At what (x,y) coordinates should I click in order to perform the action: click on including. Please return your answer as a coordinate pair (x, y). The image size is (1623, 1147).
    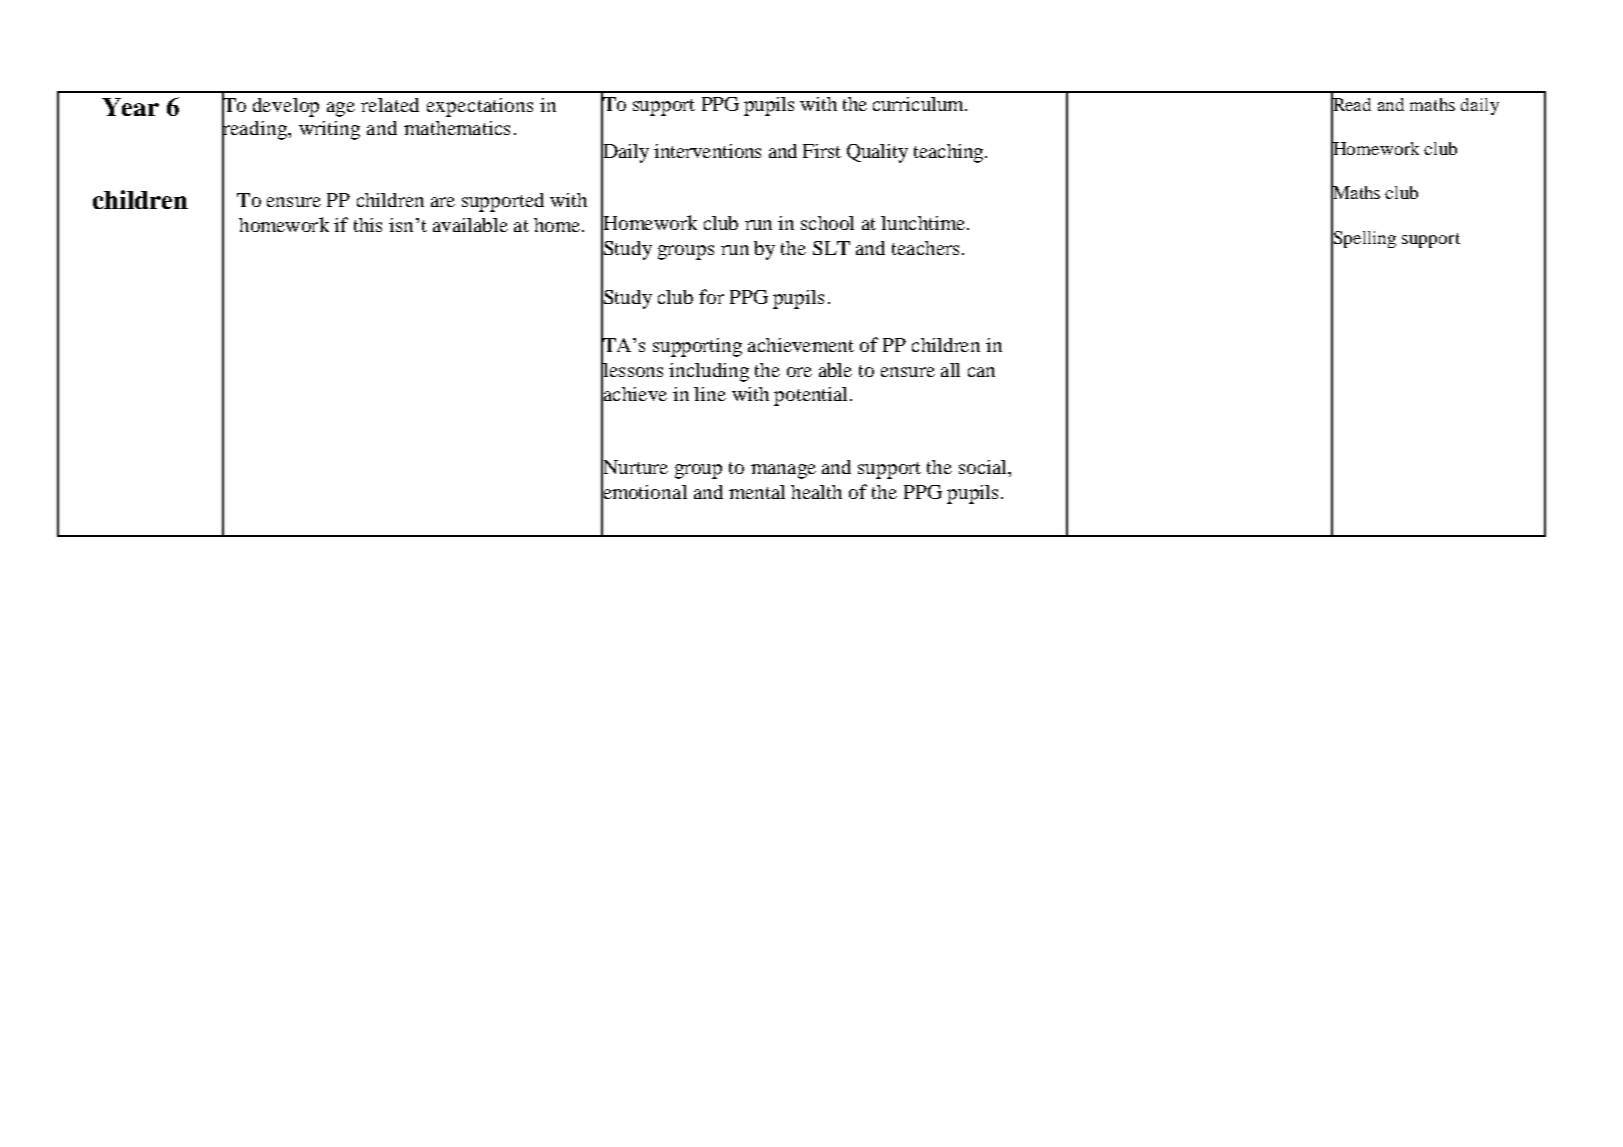
    Looking at the image, I should click on (709, 372).
